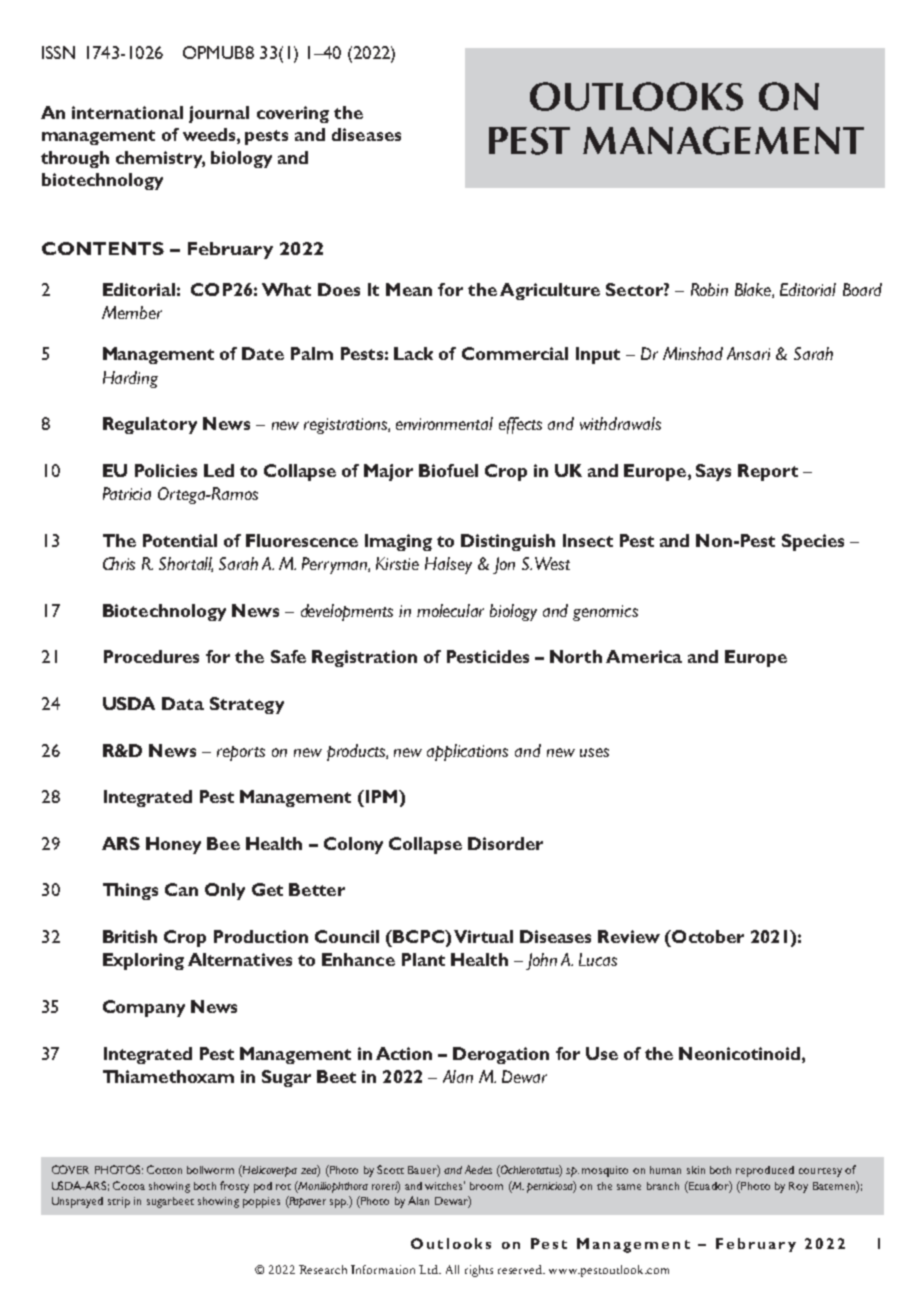 Image resolution: width=924 pixels, height=1308 pixels. What do you see at coordinates (144, 1008) in the screenshot?
I see `Company` at bounding box center [144, 1008].
